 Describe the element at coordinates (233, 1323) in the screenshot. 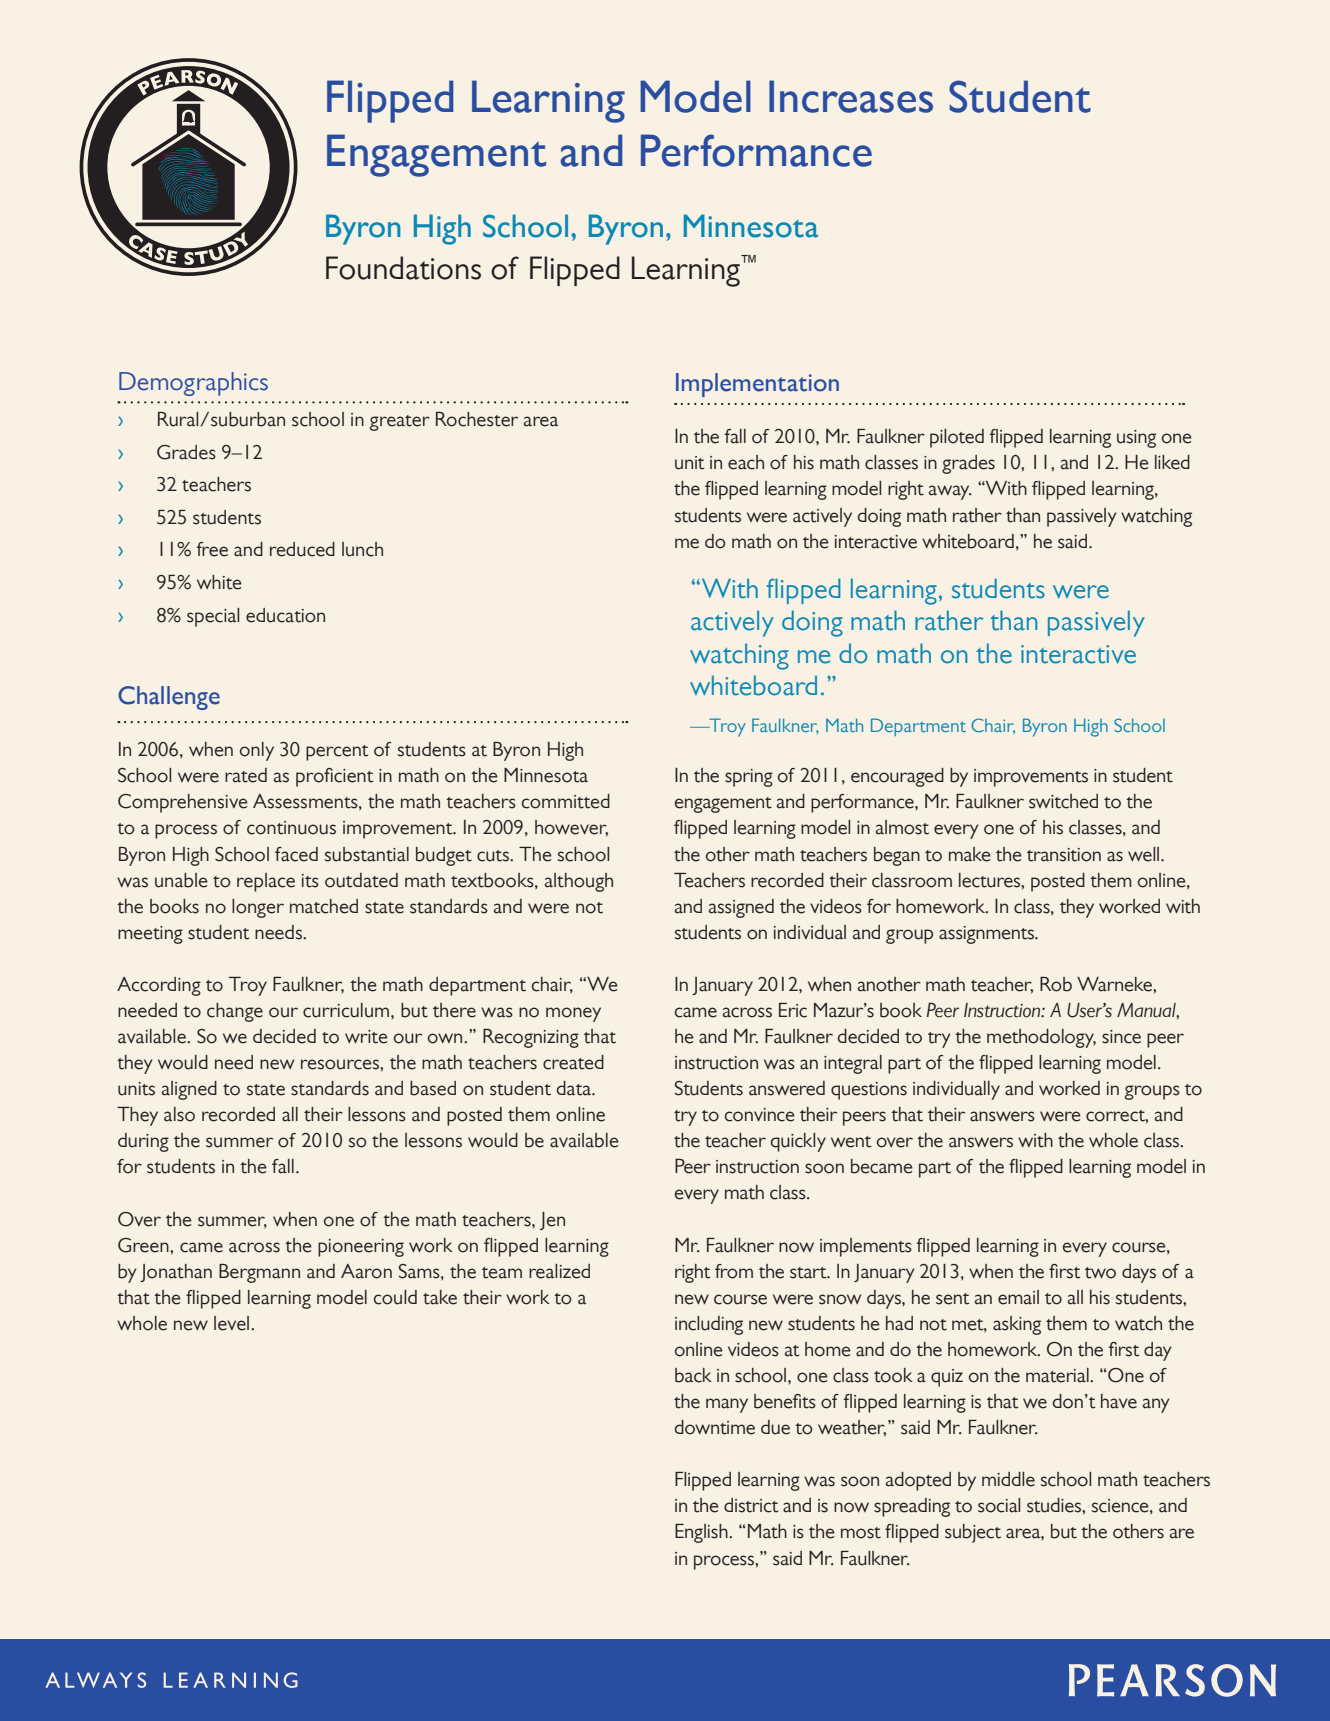

I see `level` at that location.
